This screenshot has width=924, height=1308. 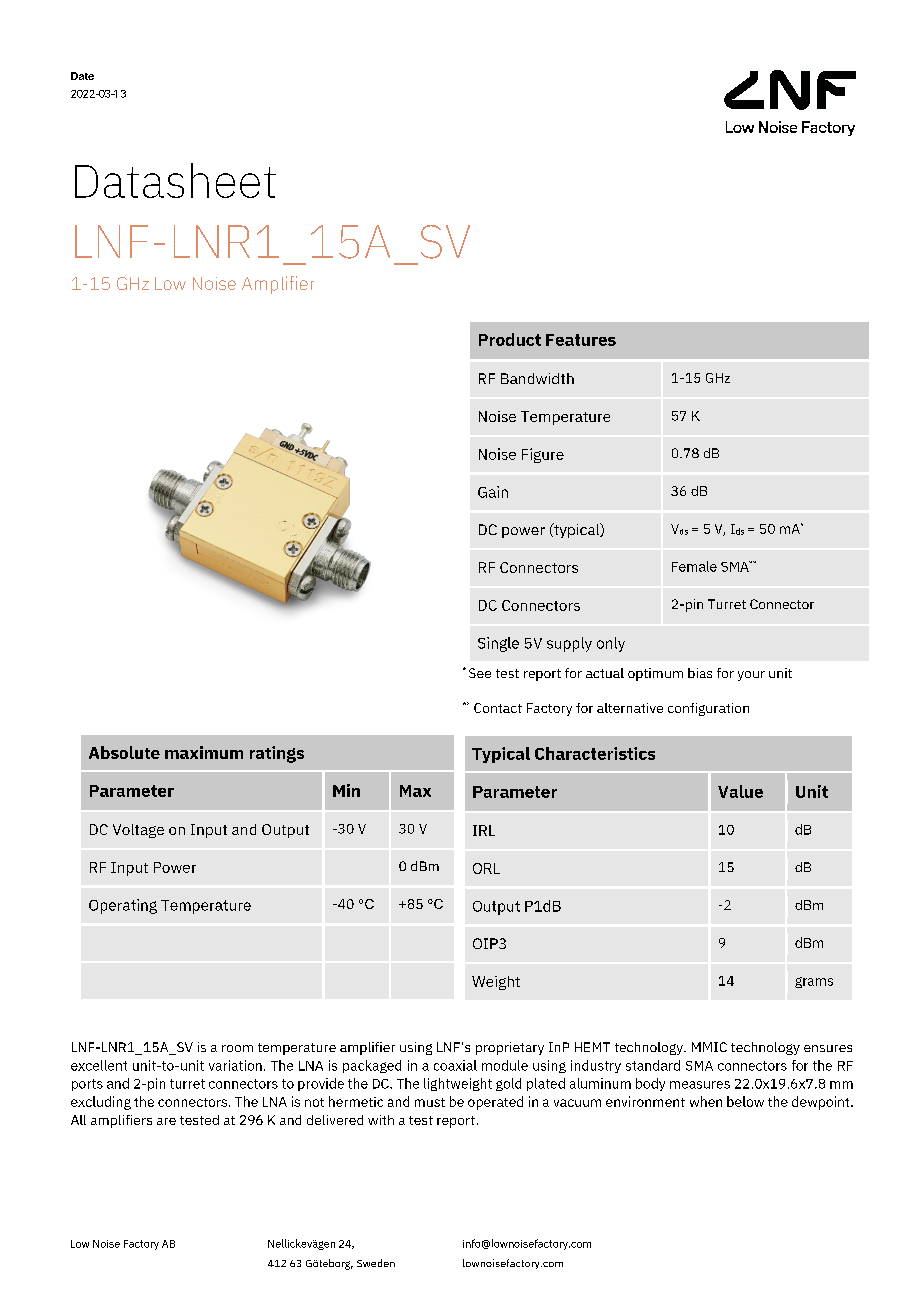 What do you see at coordinates (204, 752) in the screenshot?
I see `maximum` at bounding box center [204, 752].
